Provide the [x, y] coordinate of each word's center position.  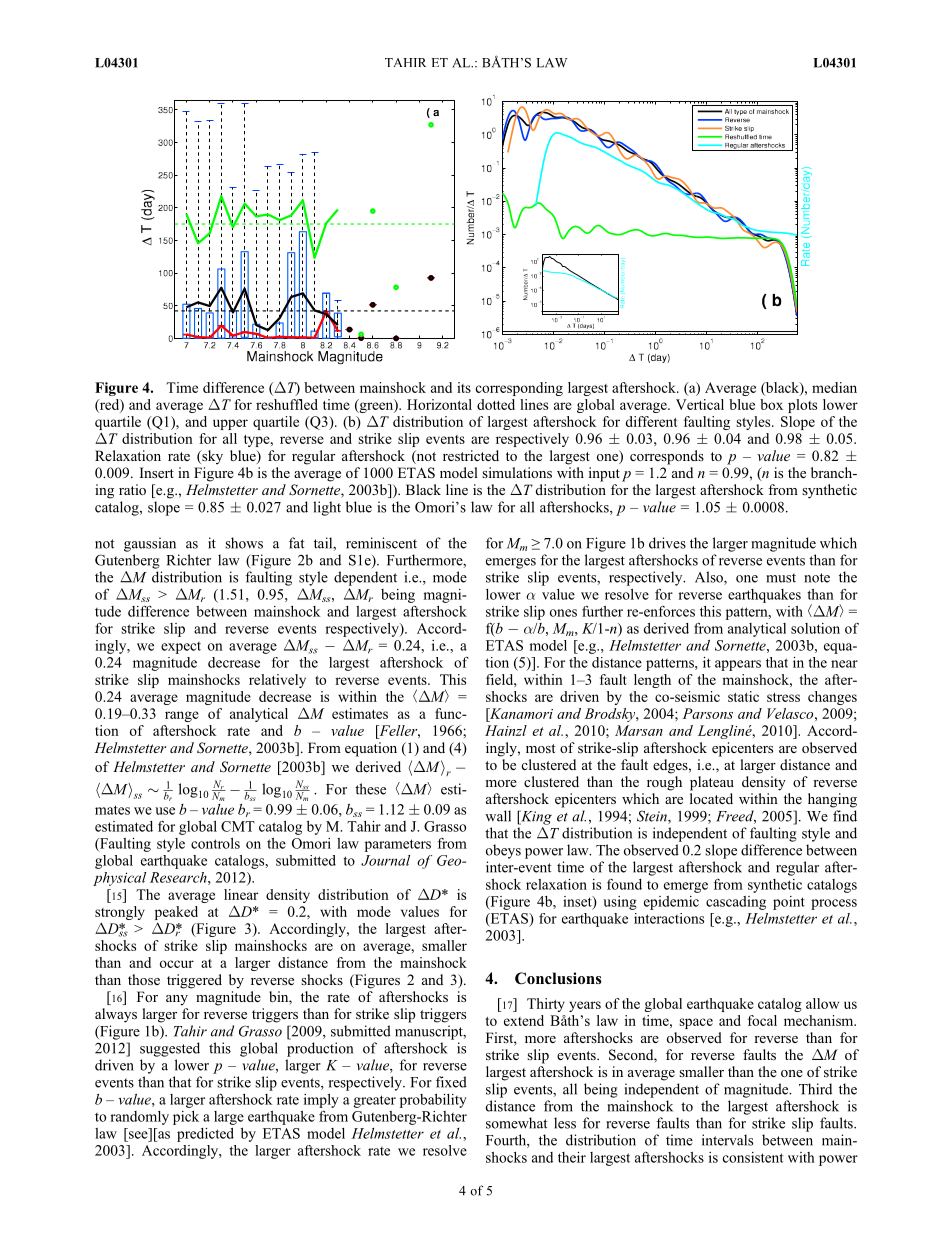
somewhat [517, 1123]
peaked [176, 914]
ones [563, 613]
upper [230, 424]
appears [738, 665]
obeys [503, 851]
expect [181, 648]
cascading [736, 903]
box [771, 404]
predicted [205, 1135]
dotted [496, 404]
